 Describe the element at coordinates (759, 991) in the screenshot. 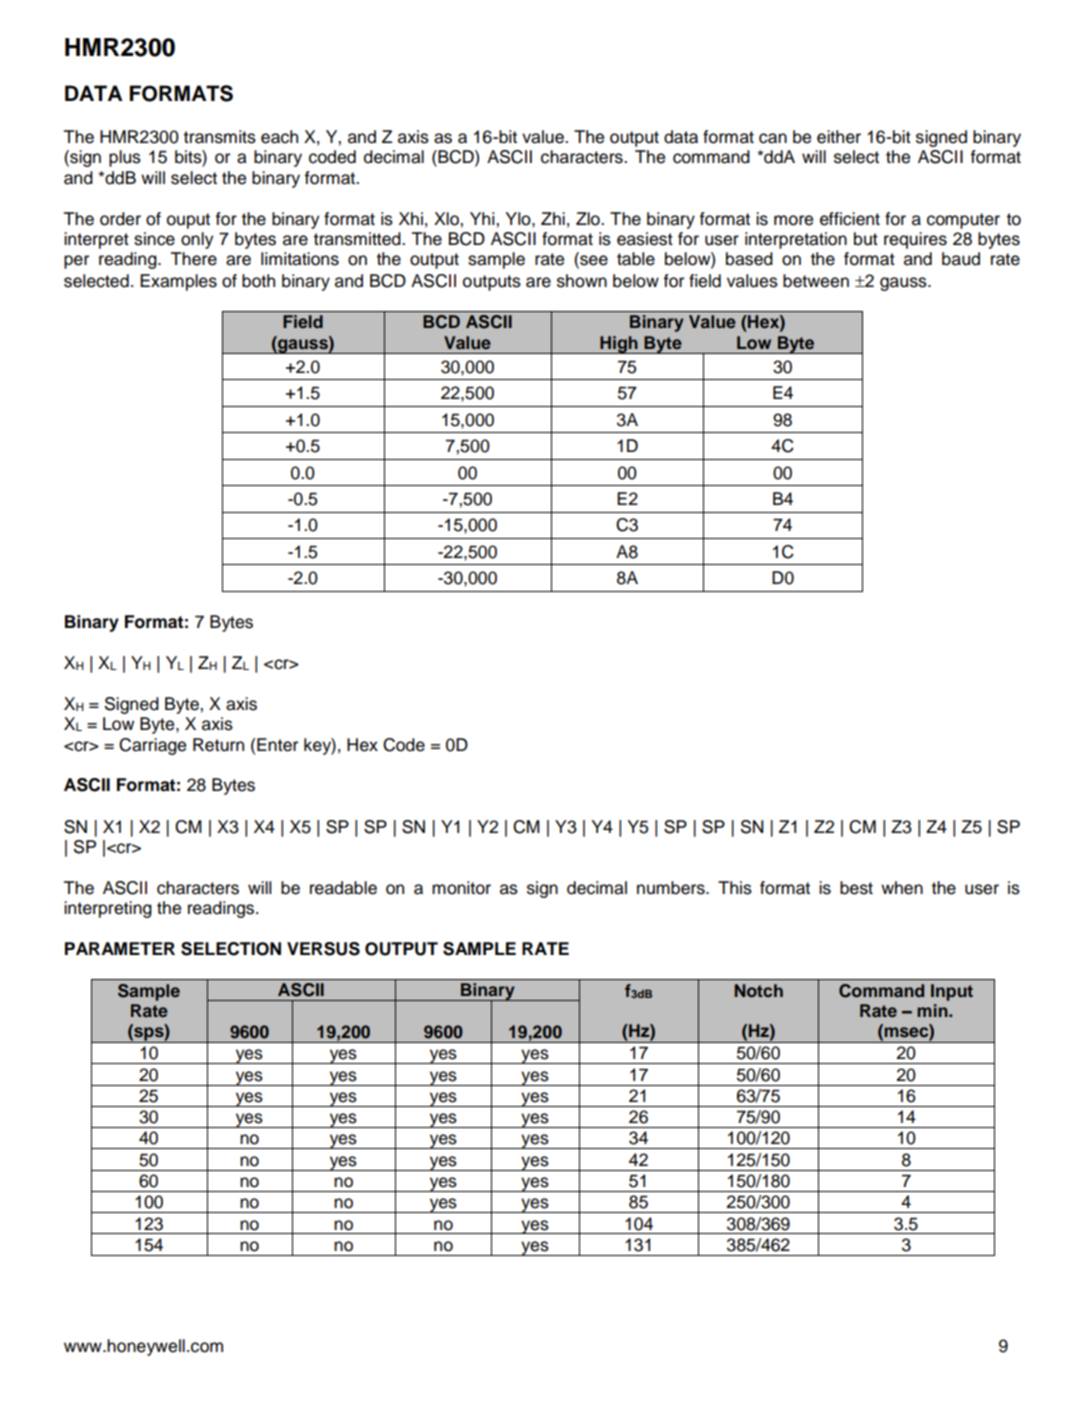

I see `Notch` at that location.
